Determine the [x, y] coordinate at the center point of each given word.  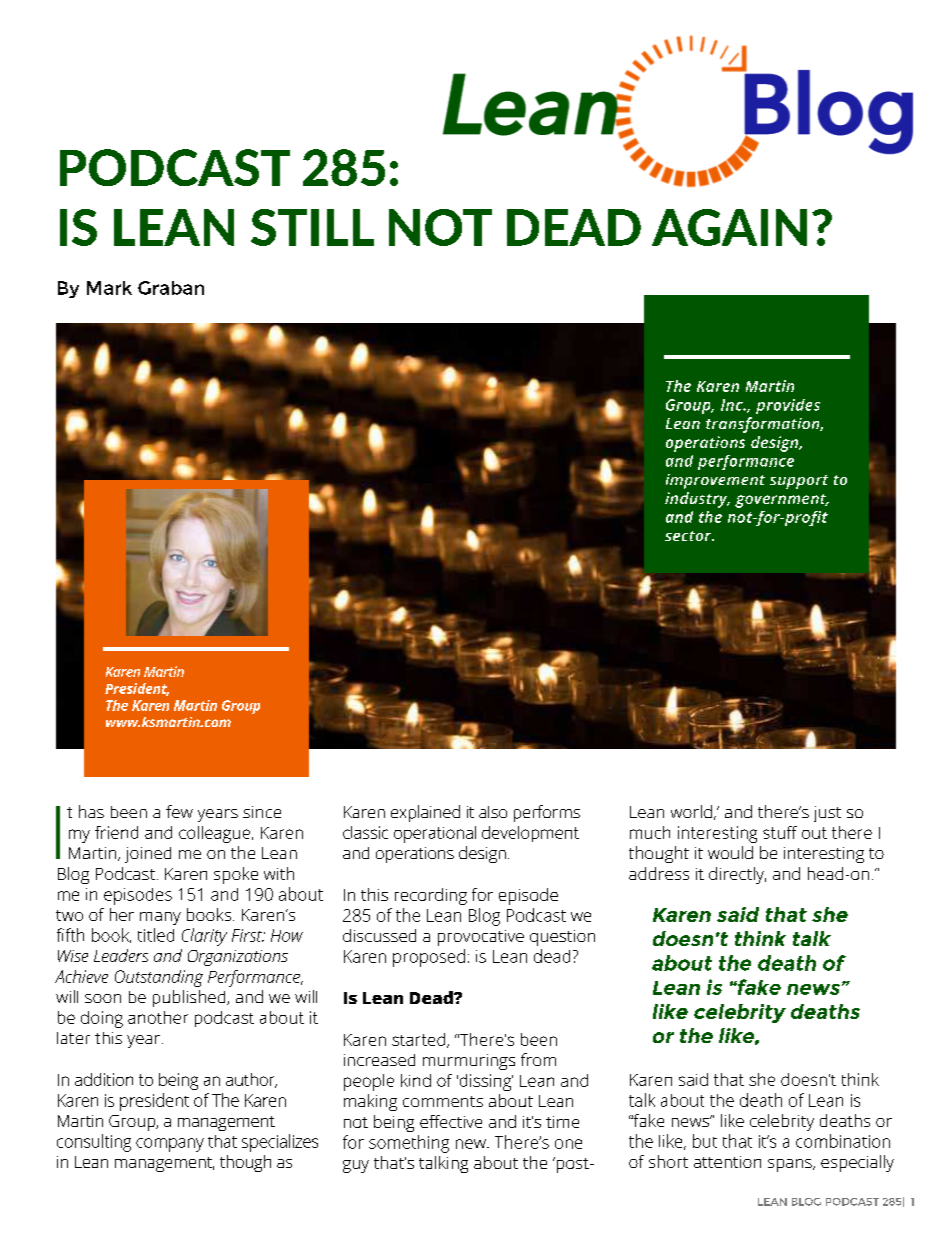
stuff [780, 832]
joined [148, 855]
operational [435, 834]
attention [727, 1162]
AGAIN [729, 227]
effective [451, 1121]
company [170, 1145]
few [179, 811]
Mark [109, 288]
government [781, 501]
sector [689, 536]
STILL [312, 227]
